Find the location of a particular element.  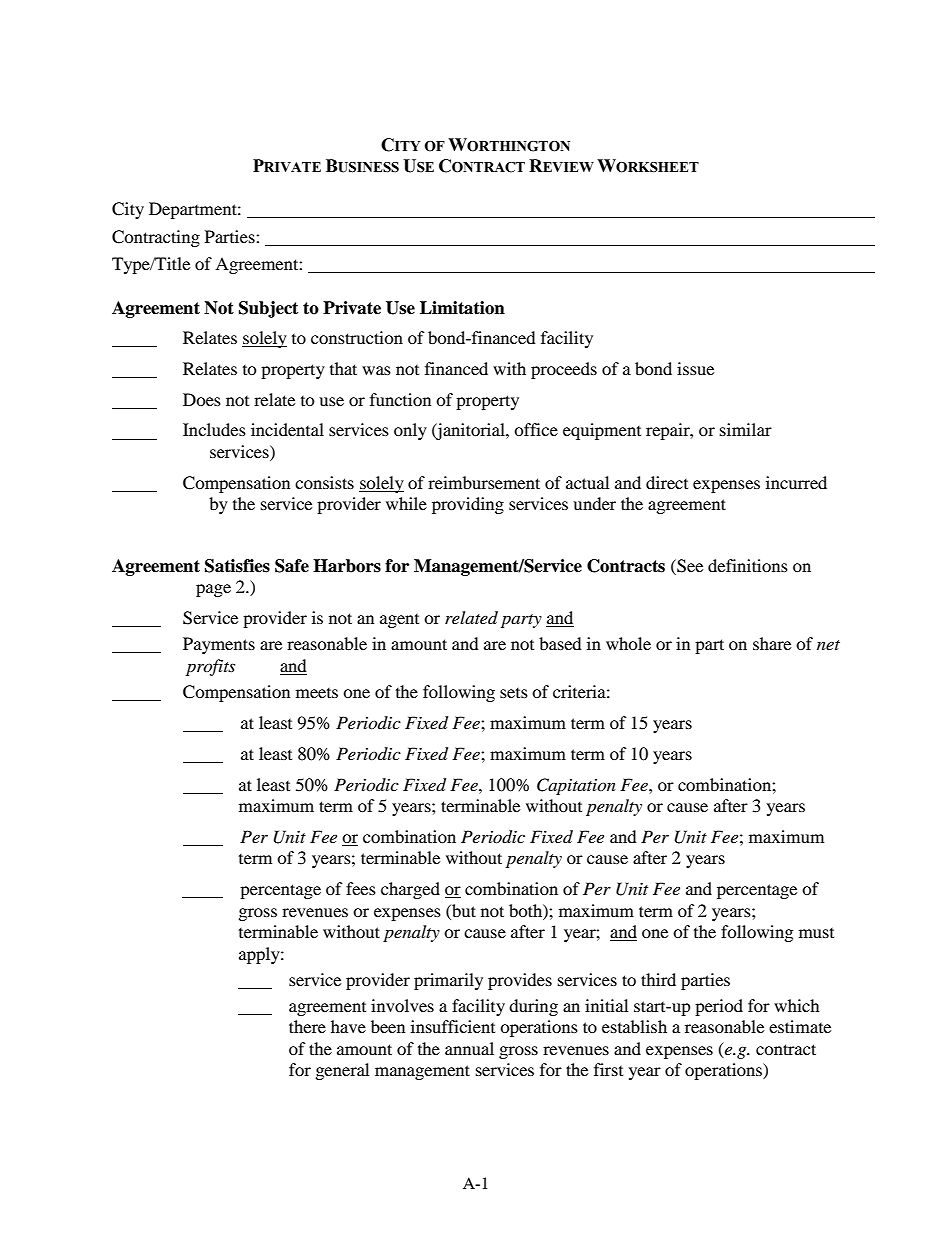

there is located at coordinates (307, 1026).
